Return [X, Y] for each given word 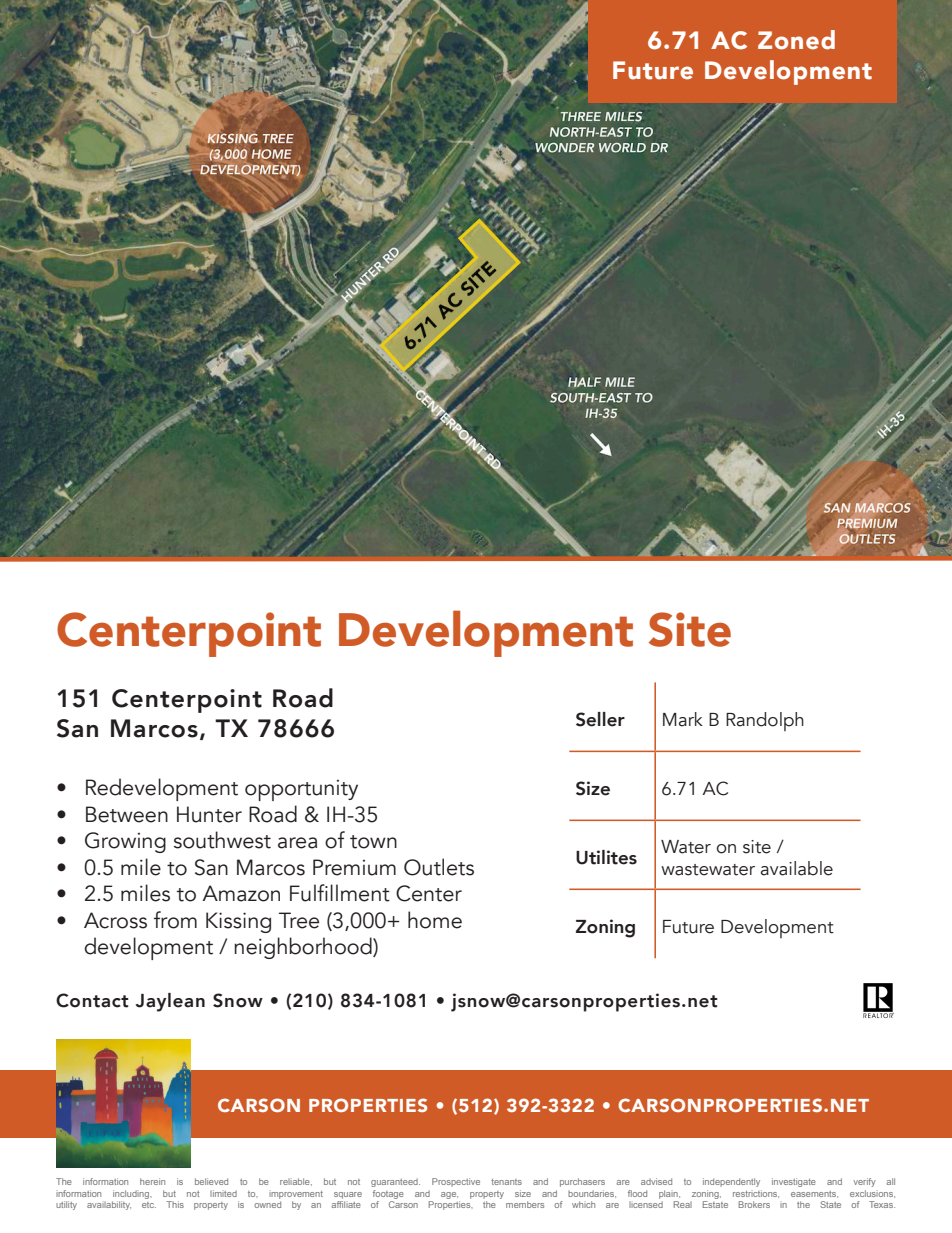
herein [152, 1181]
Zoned [796, 40]
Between [127, 814]
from [175, 920]
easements [814, 1194]
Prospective [456, 1182]
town [373, 842]
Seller [600, 719]
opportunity [301, 790]
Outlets [439, 867]
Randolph [765, 721]
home [435, 920]
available [797, 868]
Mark [683, 719]
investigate [794, 1182]
